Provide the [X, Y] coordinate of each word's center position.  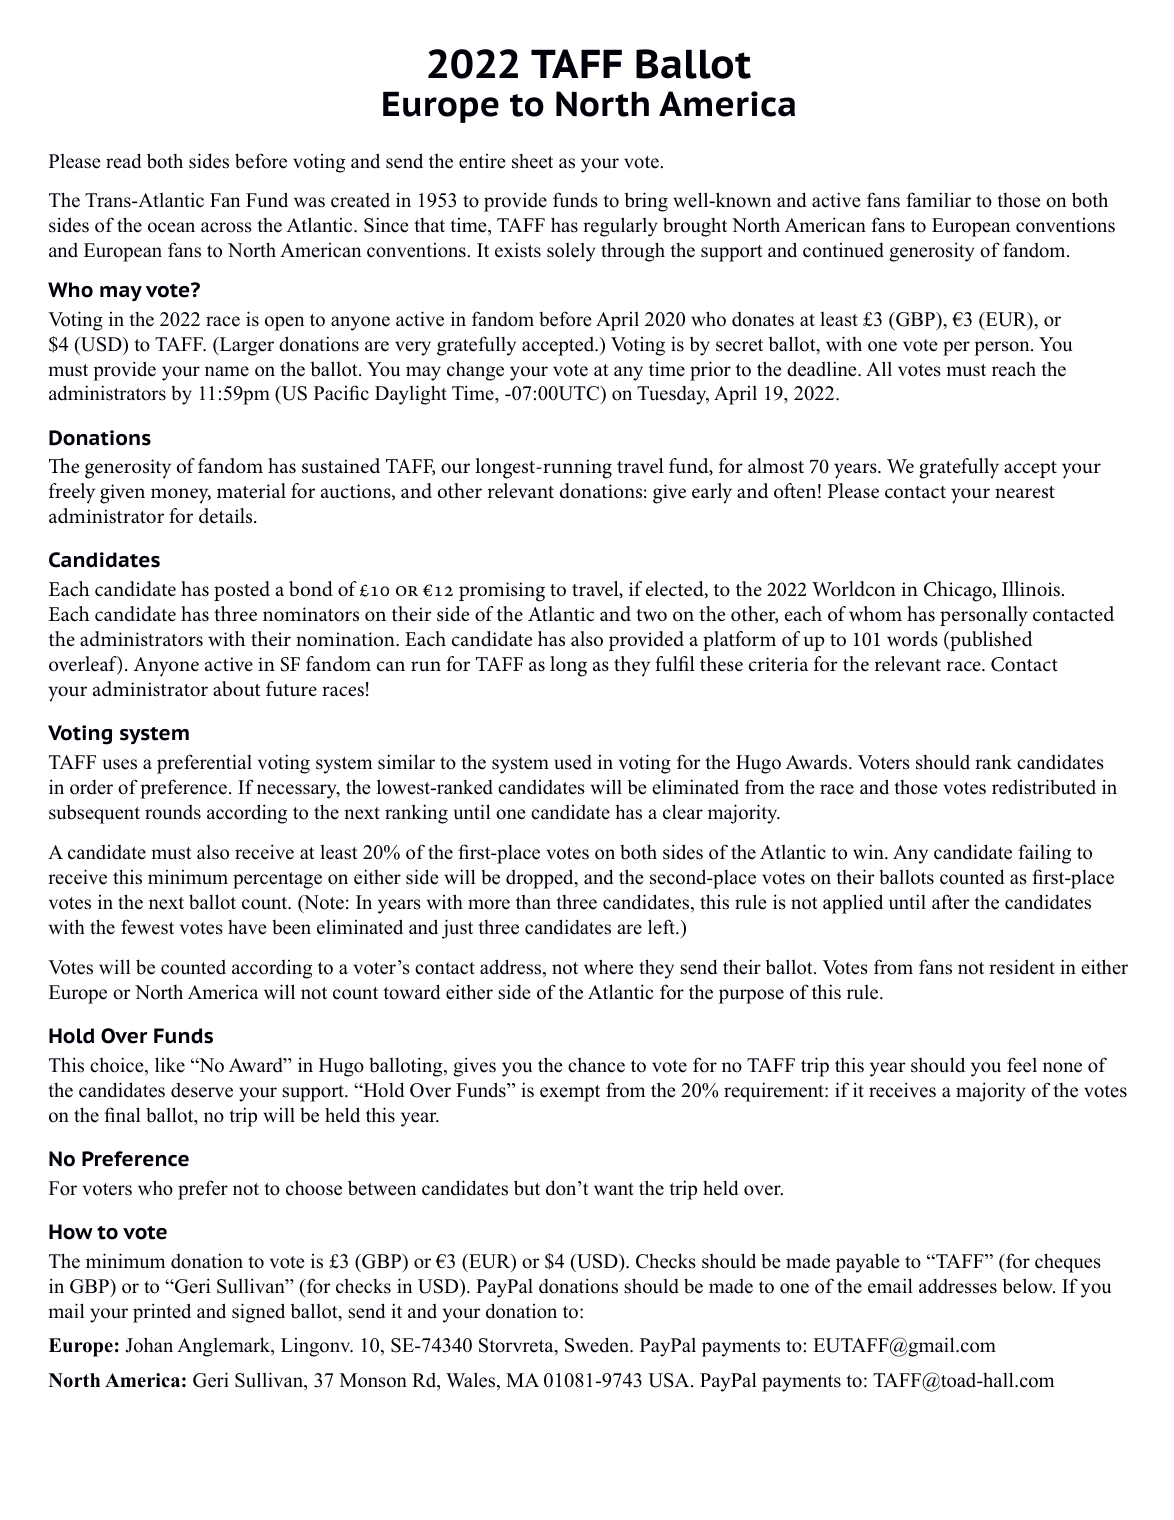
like [170, 1065]
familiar [938, 199]
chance [596, 1065]
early [712, 493]
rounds [173, 812]
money [181, 496]
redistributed [1044, 787]
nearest [1025, 492]
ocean [171, 227]
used [573, 762]
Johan [149, 1345]
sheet [532, 161]
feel [1022, 1065]
